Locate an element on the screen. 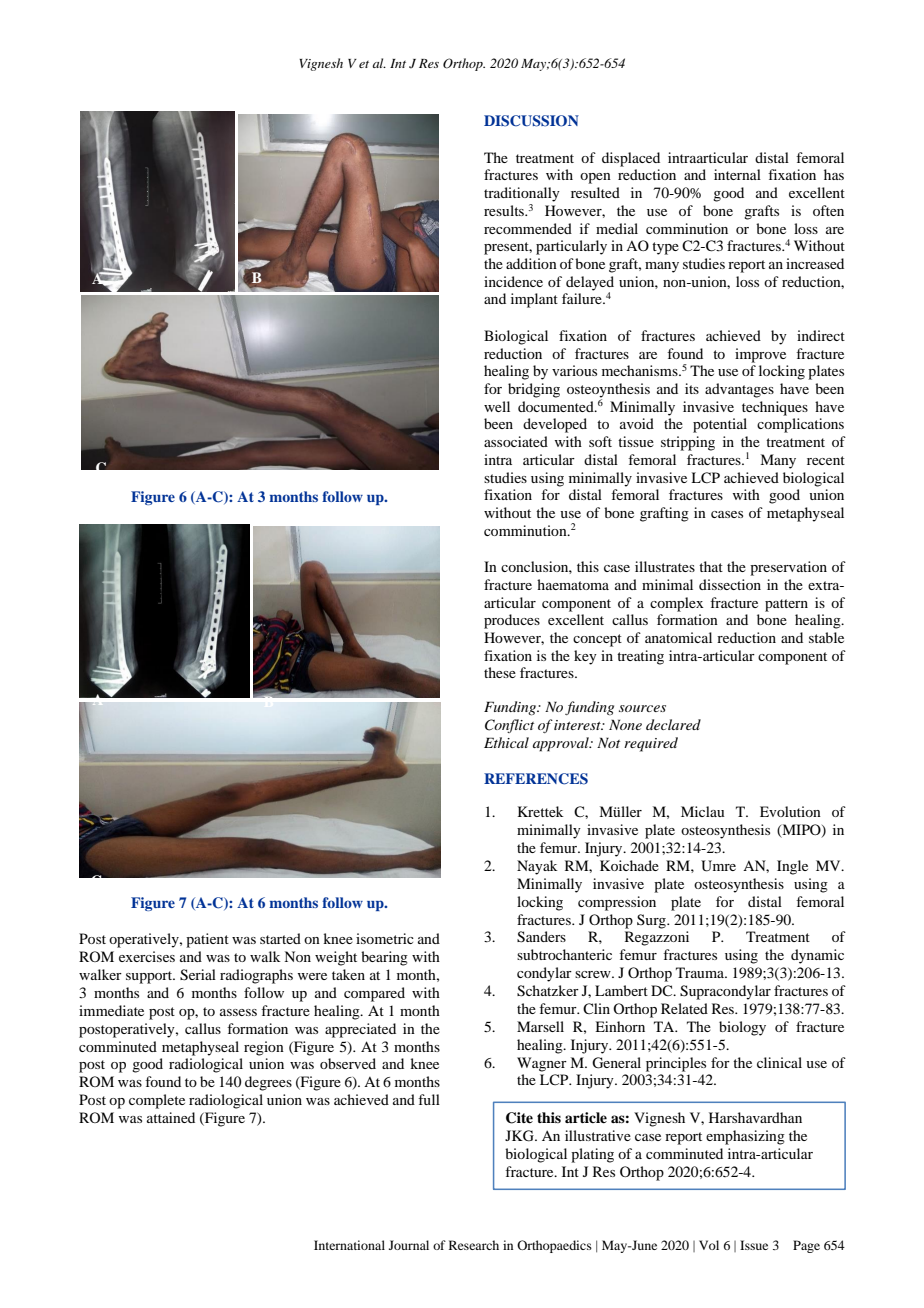  traditionally is located at coordinates (522, 194).
